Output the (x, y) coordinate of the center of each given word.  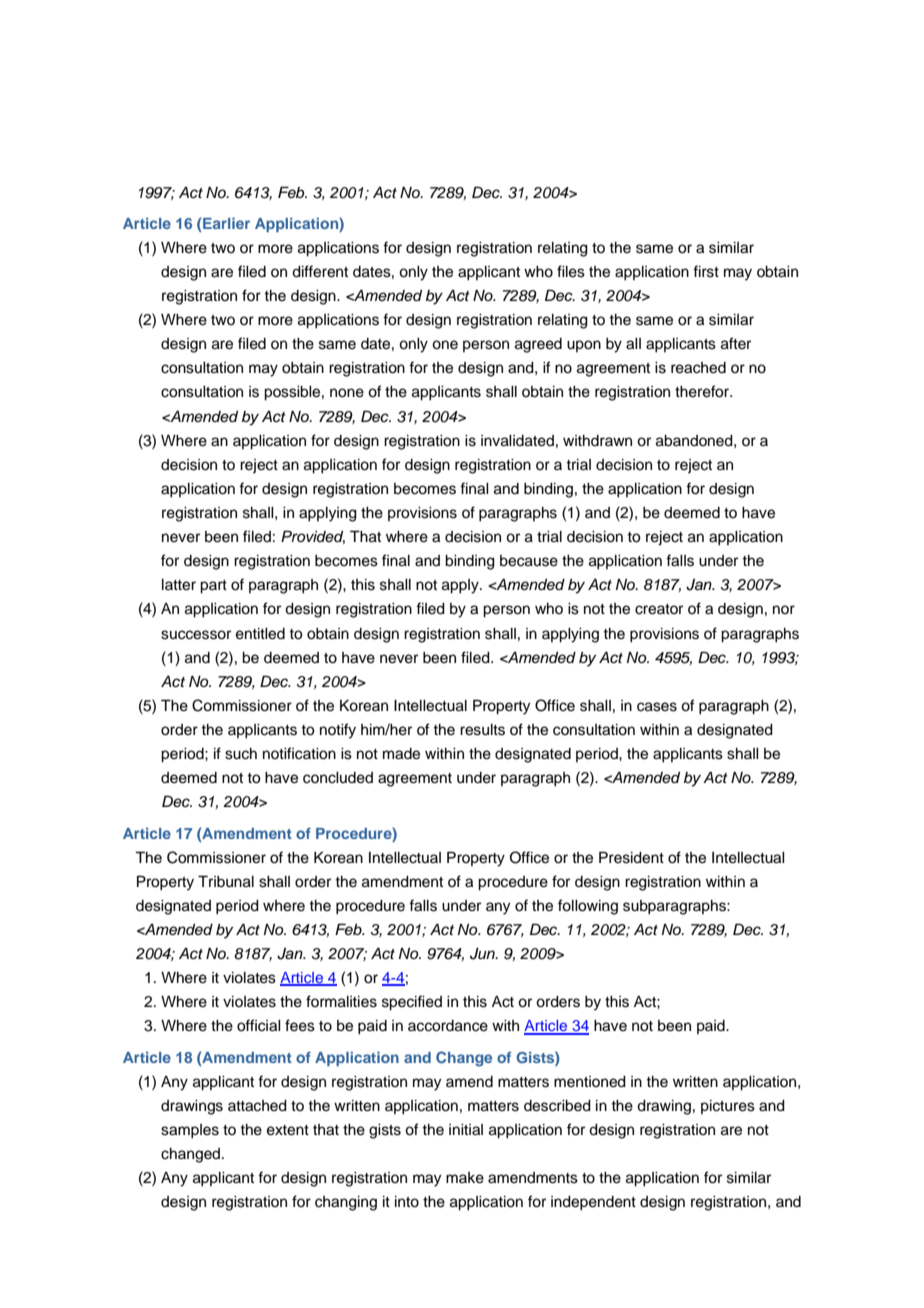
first (706, 271)
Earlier (226, 223)
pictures (728, 1107)
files (571, 271)
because (529, 561)
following (588, 907)
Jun (483, 954)
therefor (703, 391)
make (465, 1178)
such (241, 754)
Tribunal (226, 881)
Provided (313, 537)
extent (288, 1130)
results (482, 730)
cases (657, 707)
